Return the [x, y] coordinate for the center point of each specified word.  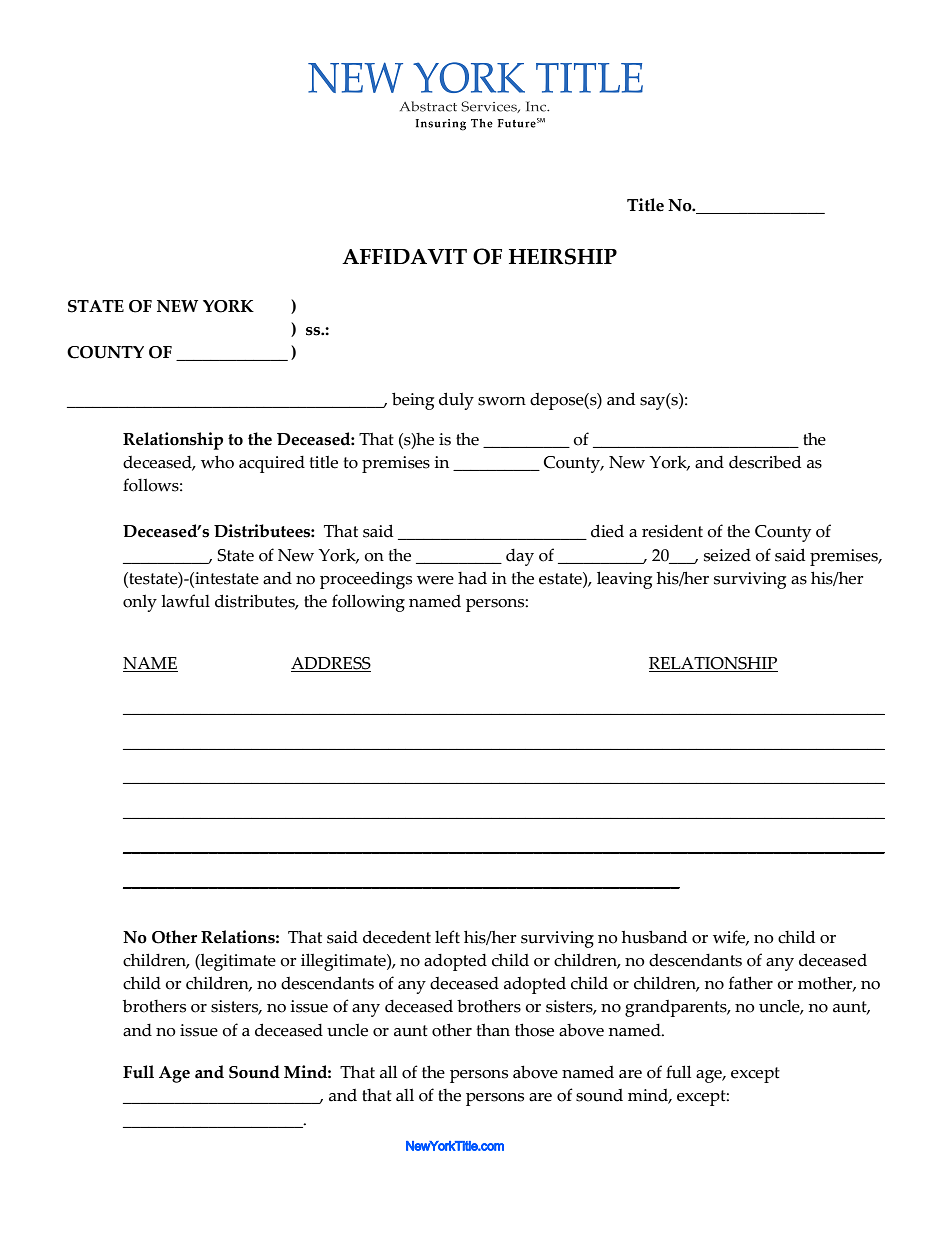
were [435, 580]
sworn [502, 401]
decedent [397, 937]
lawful [185, 601]
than [493, 1030]
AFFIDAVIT [404, 256]
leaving [624, 580]
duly [456, 401]
